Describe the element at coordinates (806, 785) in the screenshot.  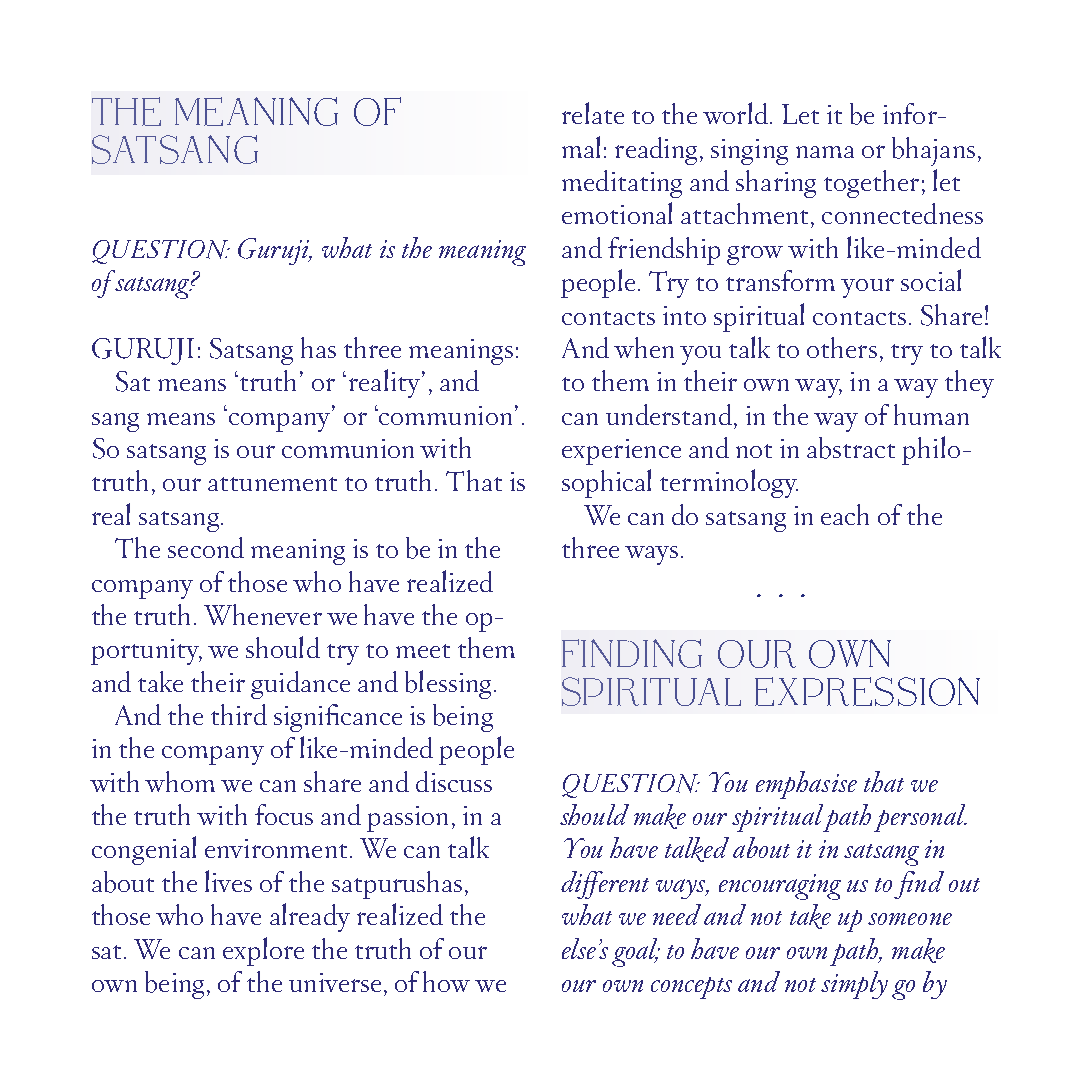
I see `emphasise` at that location.
